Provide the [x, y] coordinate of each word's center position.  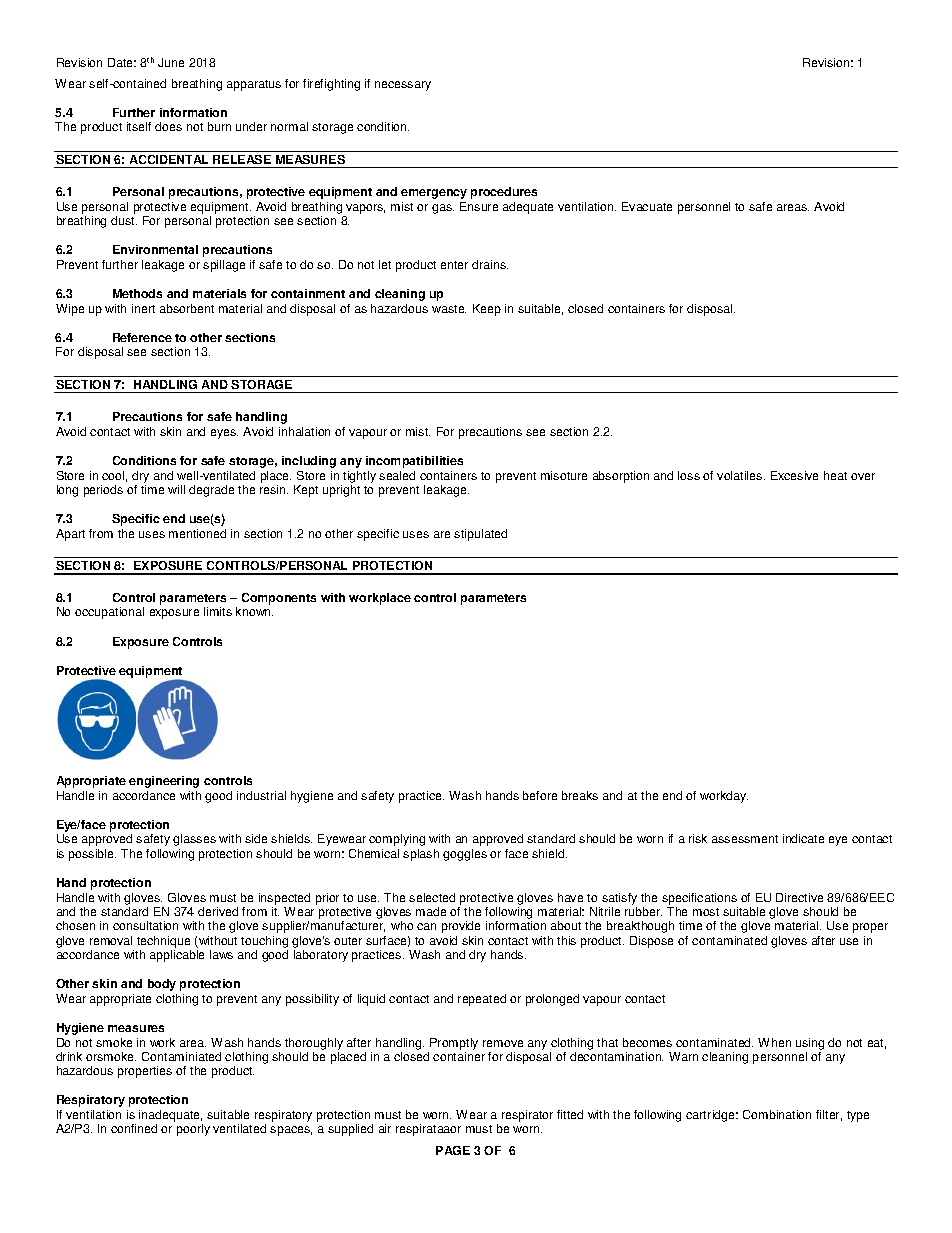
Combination [777, 1114]
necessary [403, 86]
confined [134, 1128]
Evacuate [647, 206]
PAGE [453, 1150]
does [168, 126]
